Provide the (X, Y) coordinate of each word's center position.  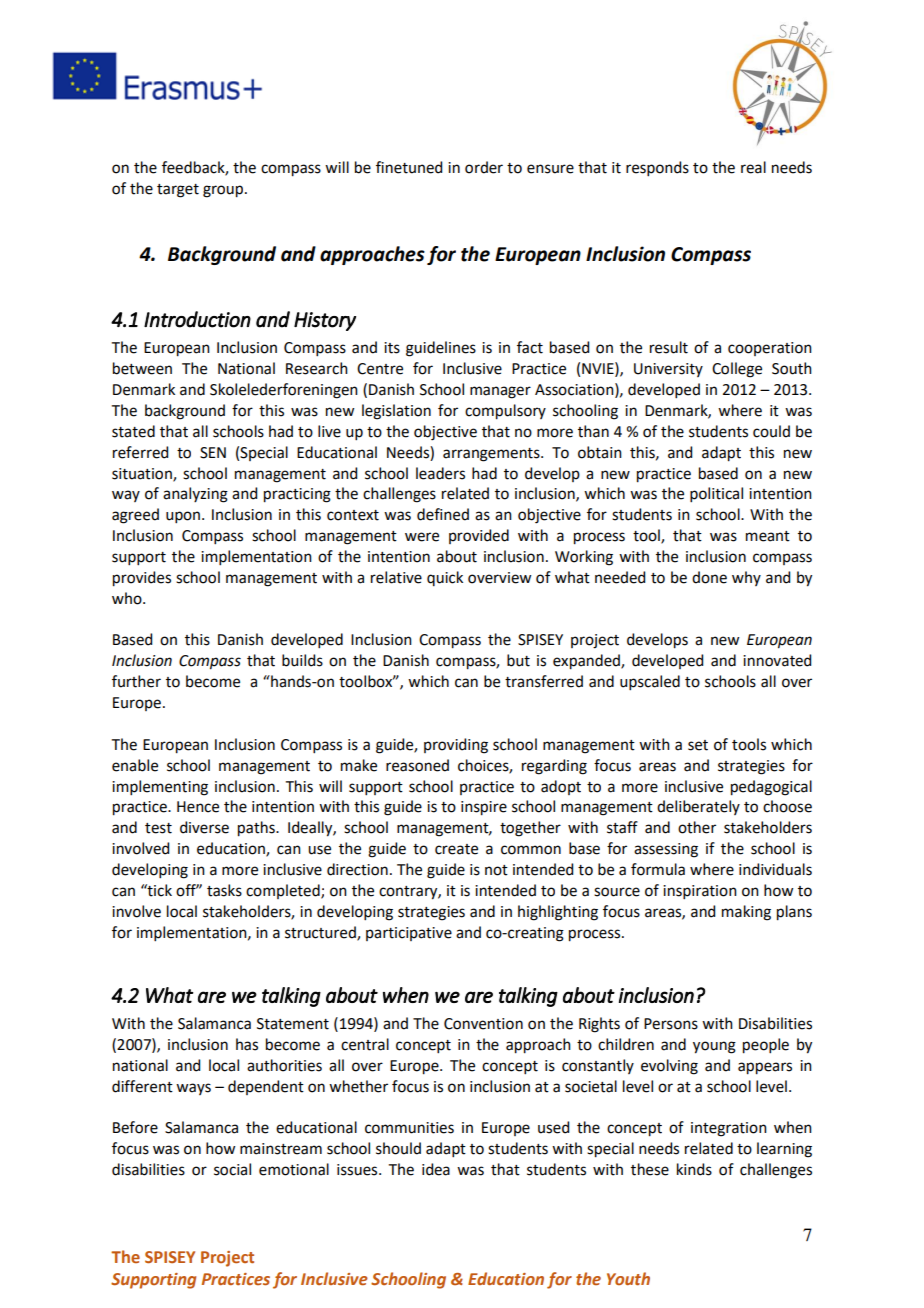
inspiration (700, 892)
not (496, 870)
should (398, 1148)
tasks (224, 890)
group (224, 191)
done (709, 577)
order (484, 167)
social (232, 1169)
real (753, 167)
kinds (694, 1169)
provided (479, 536)
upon (183, 517)
